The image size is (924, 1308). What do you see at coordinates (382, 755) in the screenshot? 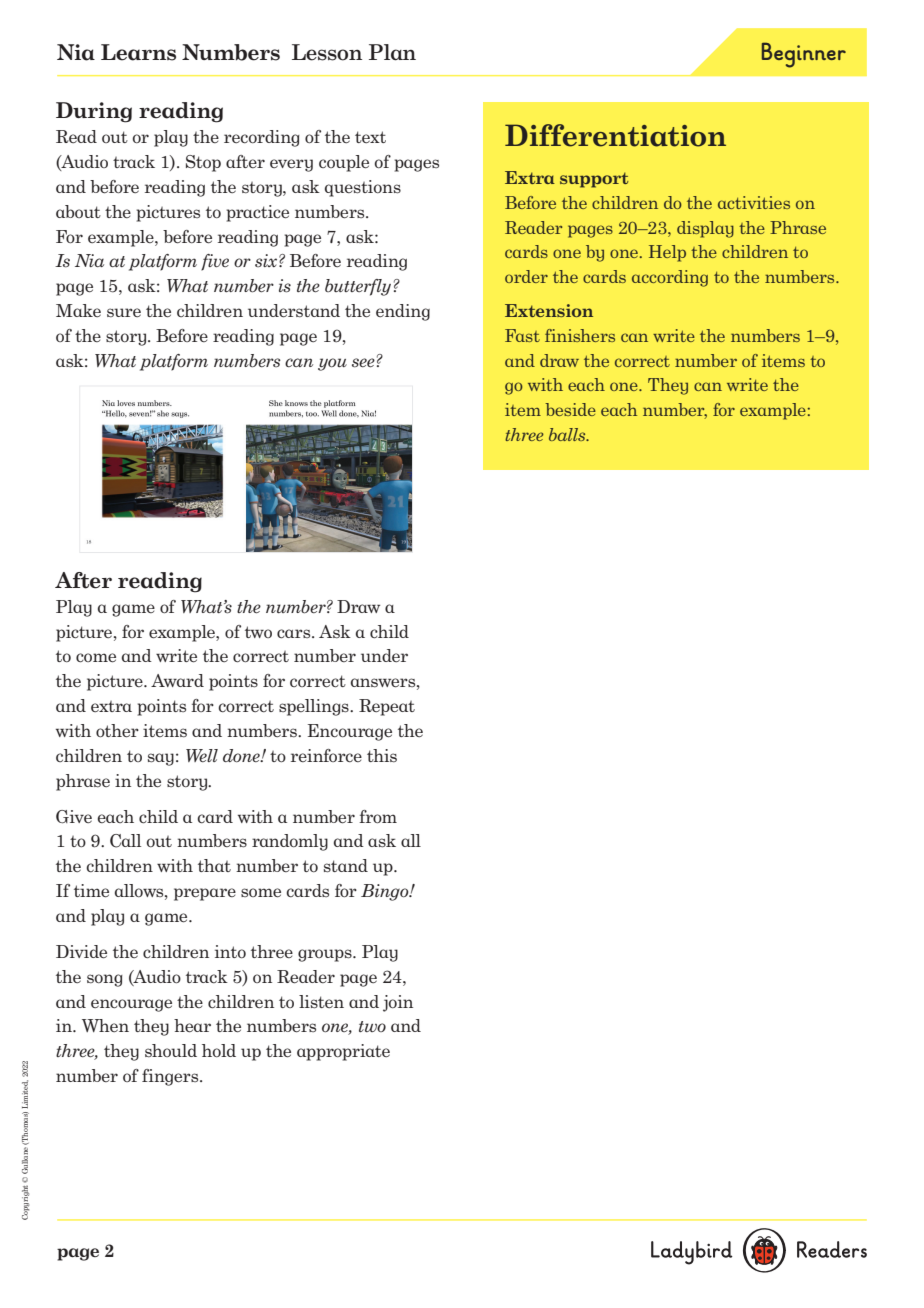
I see `this` at bounding box center [382, 755].
